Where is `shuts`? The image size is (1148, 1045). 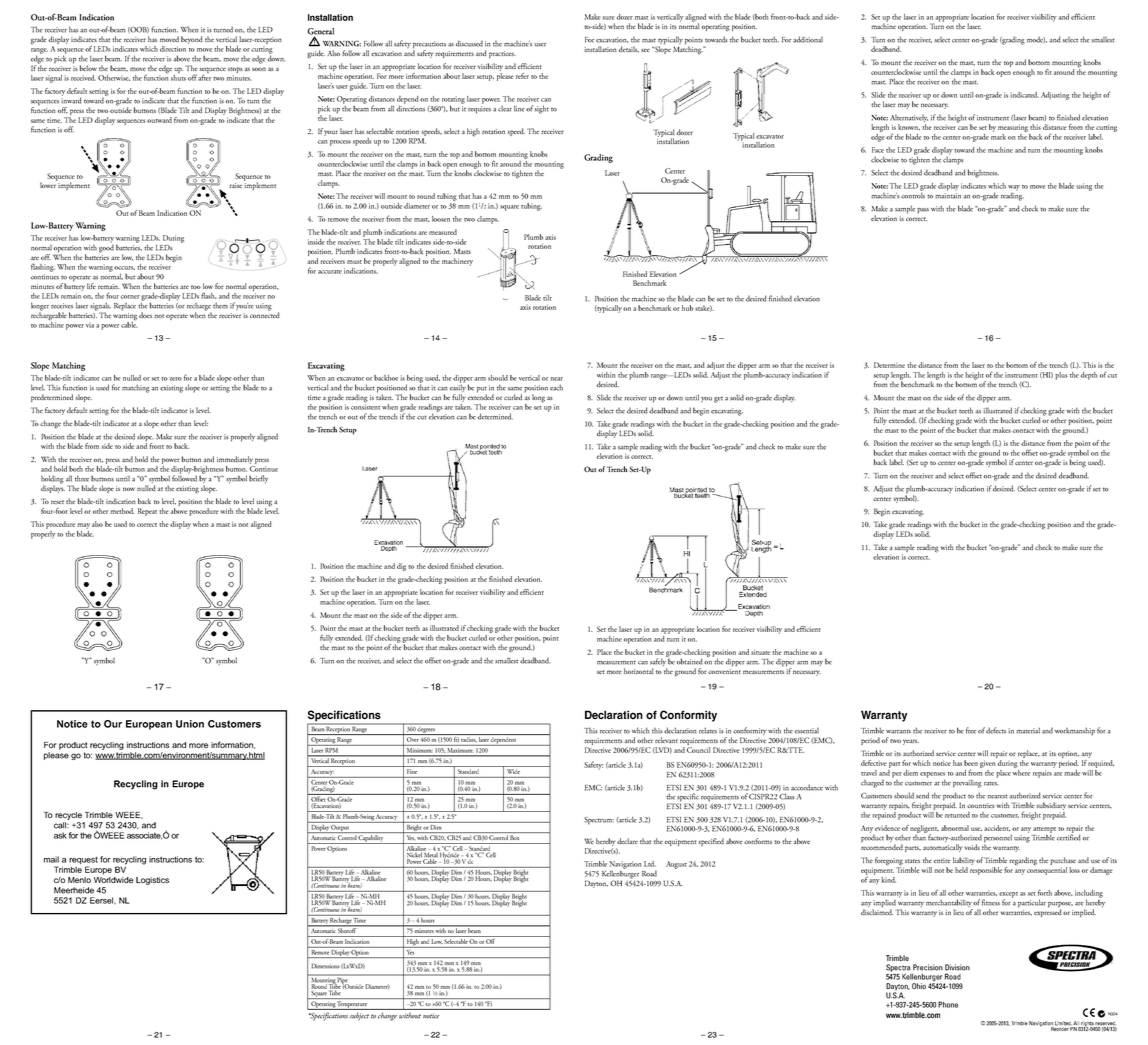
shuts is located at coordinates (178, 76).
